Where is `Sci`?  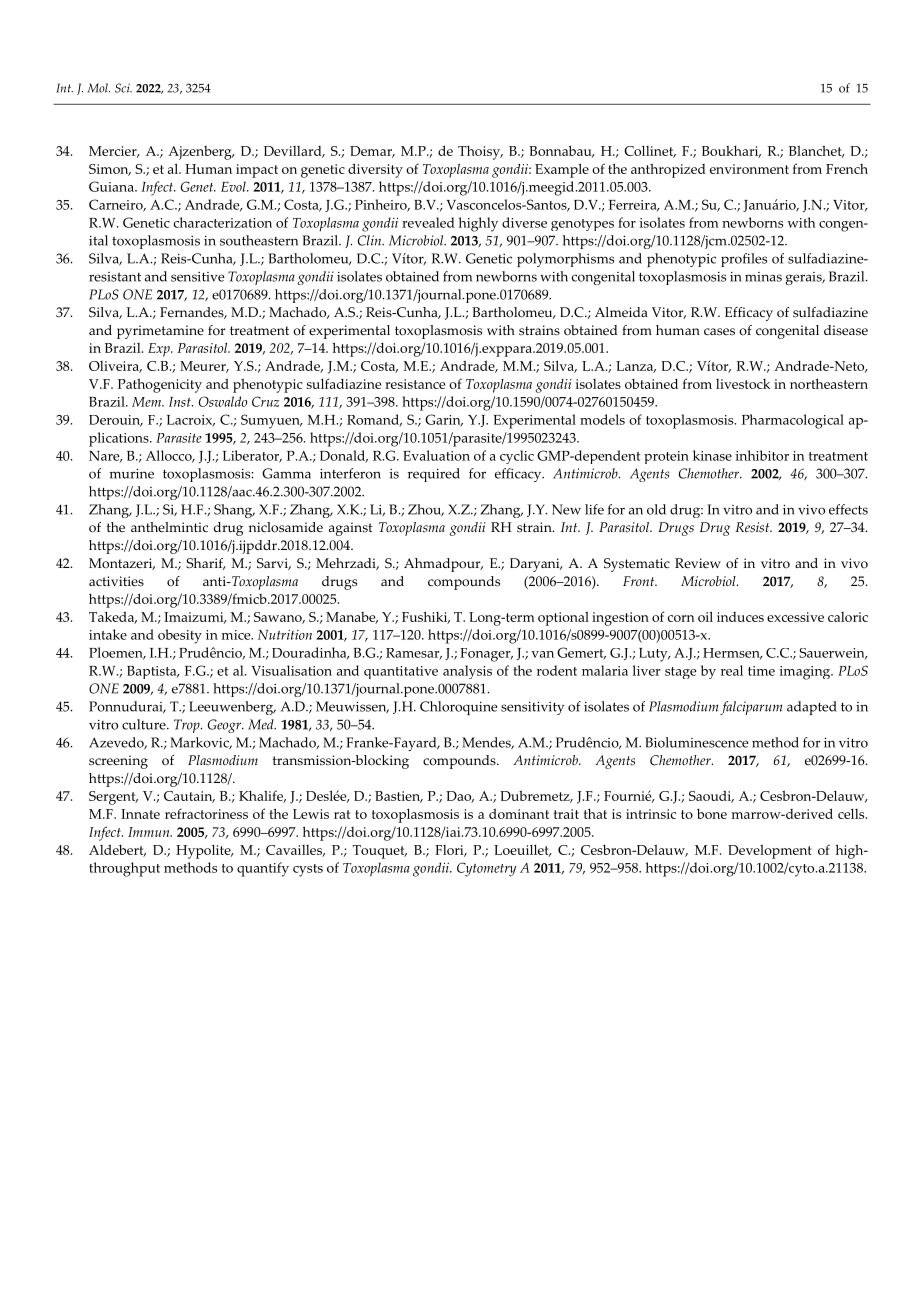
Sci is located at coordinates (123, 88).
